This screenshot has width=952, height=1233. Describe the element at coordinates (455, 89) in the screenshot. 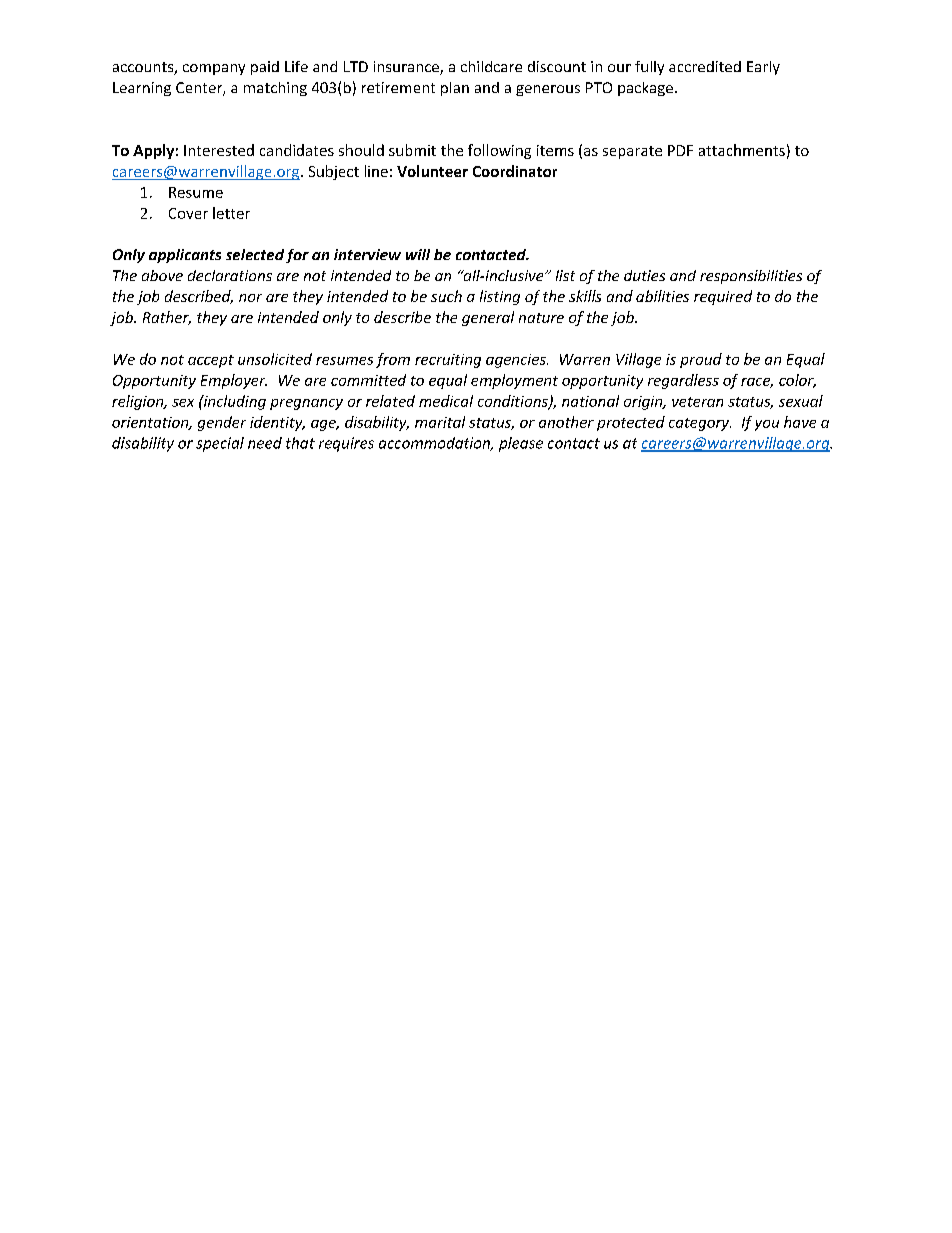

I see `plan` at that location.
